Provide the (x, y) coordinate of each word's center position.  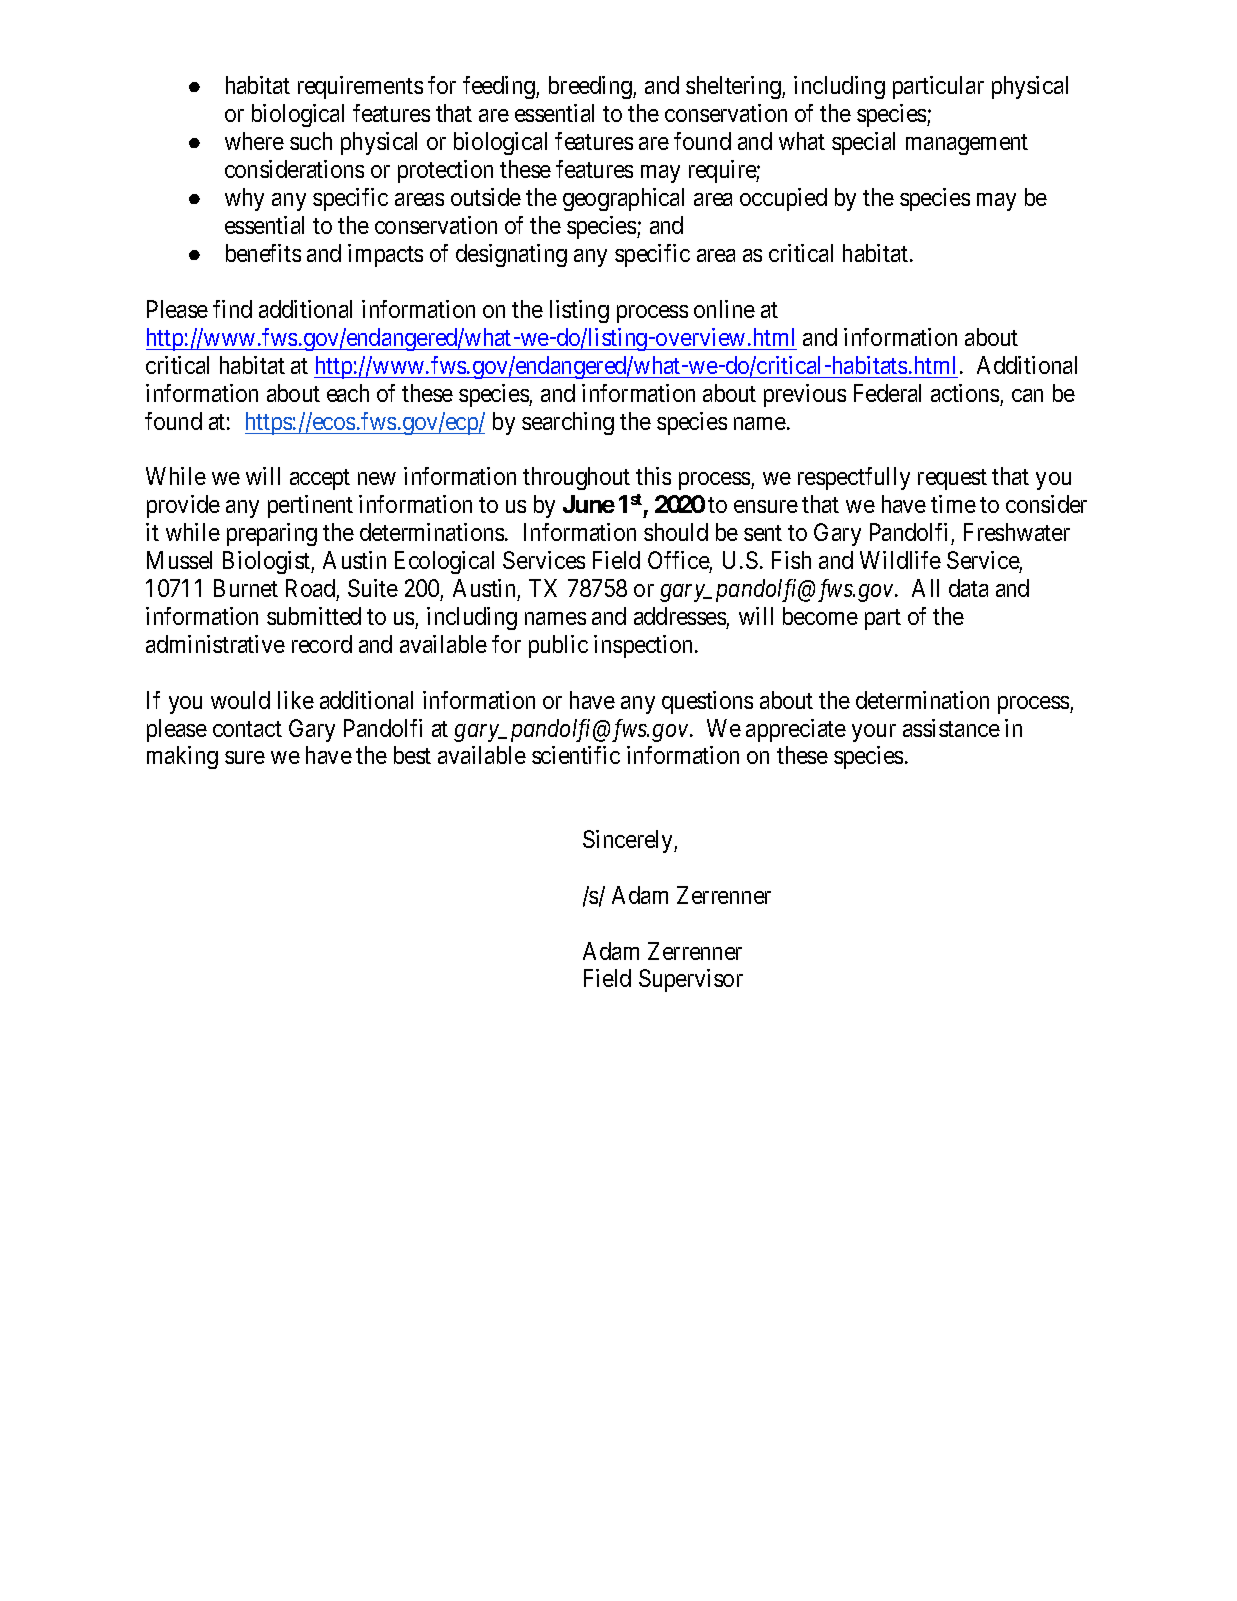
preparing (272, 534)
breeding (591, 87)
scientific (576, 755)
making (182, 757)
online (724, 309)
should (676, 532)
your (874, 733)
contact (247, 729)
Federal (887, 393)
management (967, 144)
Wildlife (900, 560)
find (232, 309)
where (254, 141)
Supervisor (691, 980)
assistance (951, 728)
